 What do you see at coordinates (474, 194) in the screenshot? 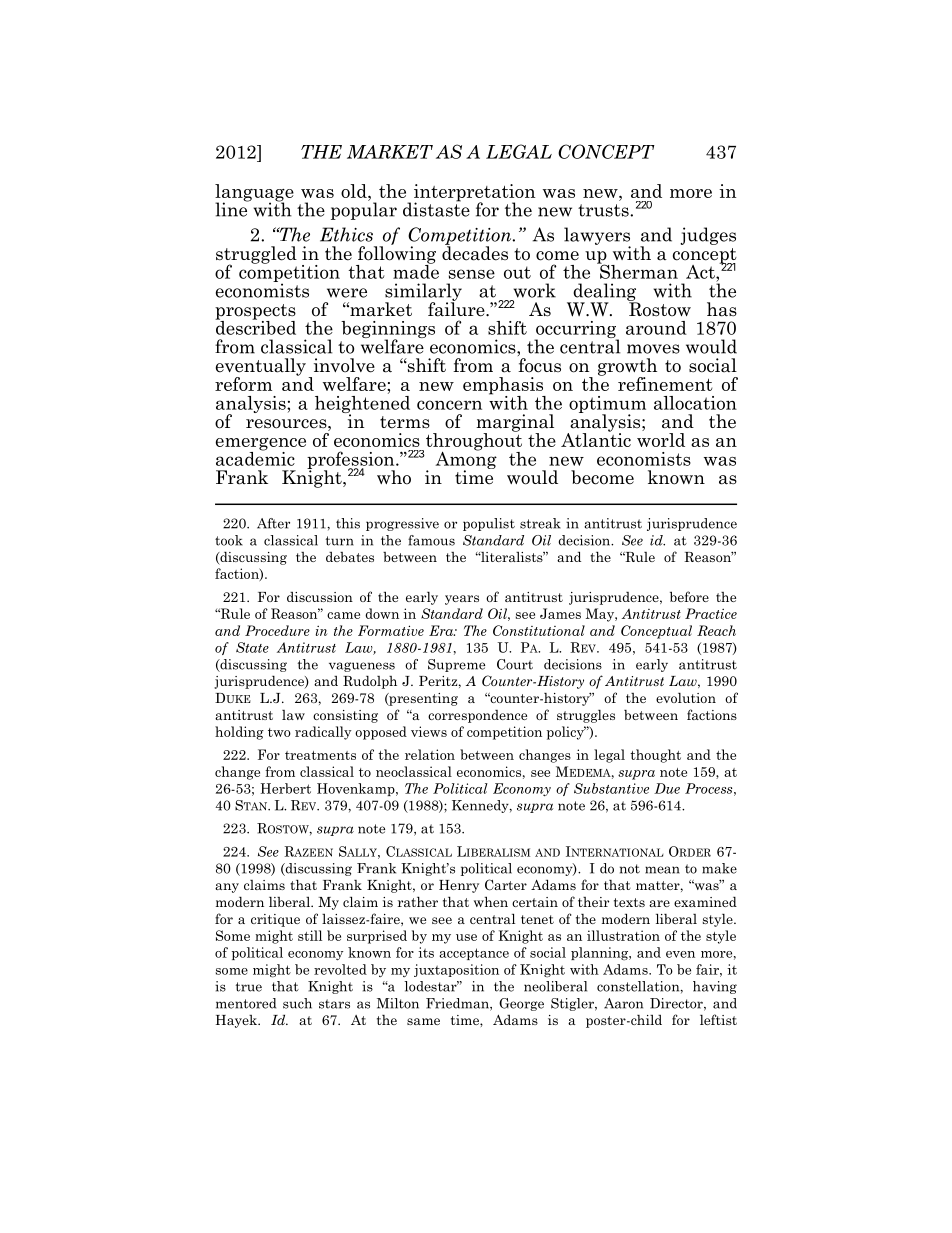
I see `interpretation` at bounding box center [474, 194].
